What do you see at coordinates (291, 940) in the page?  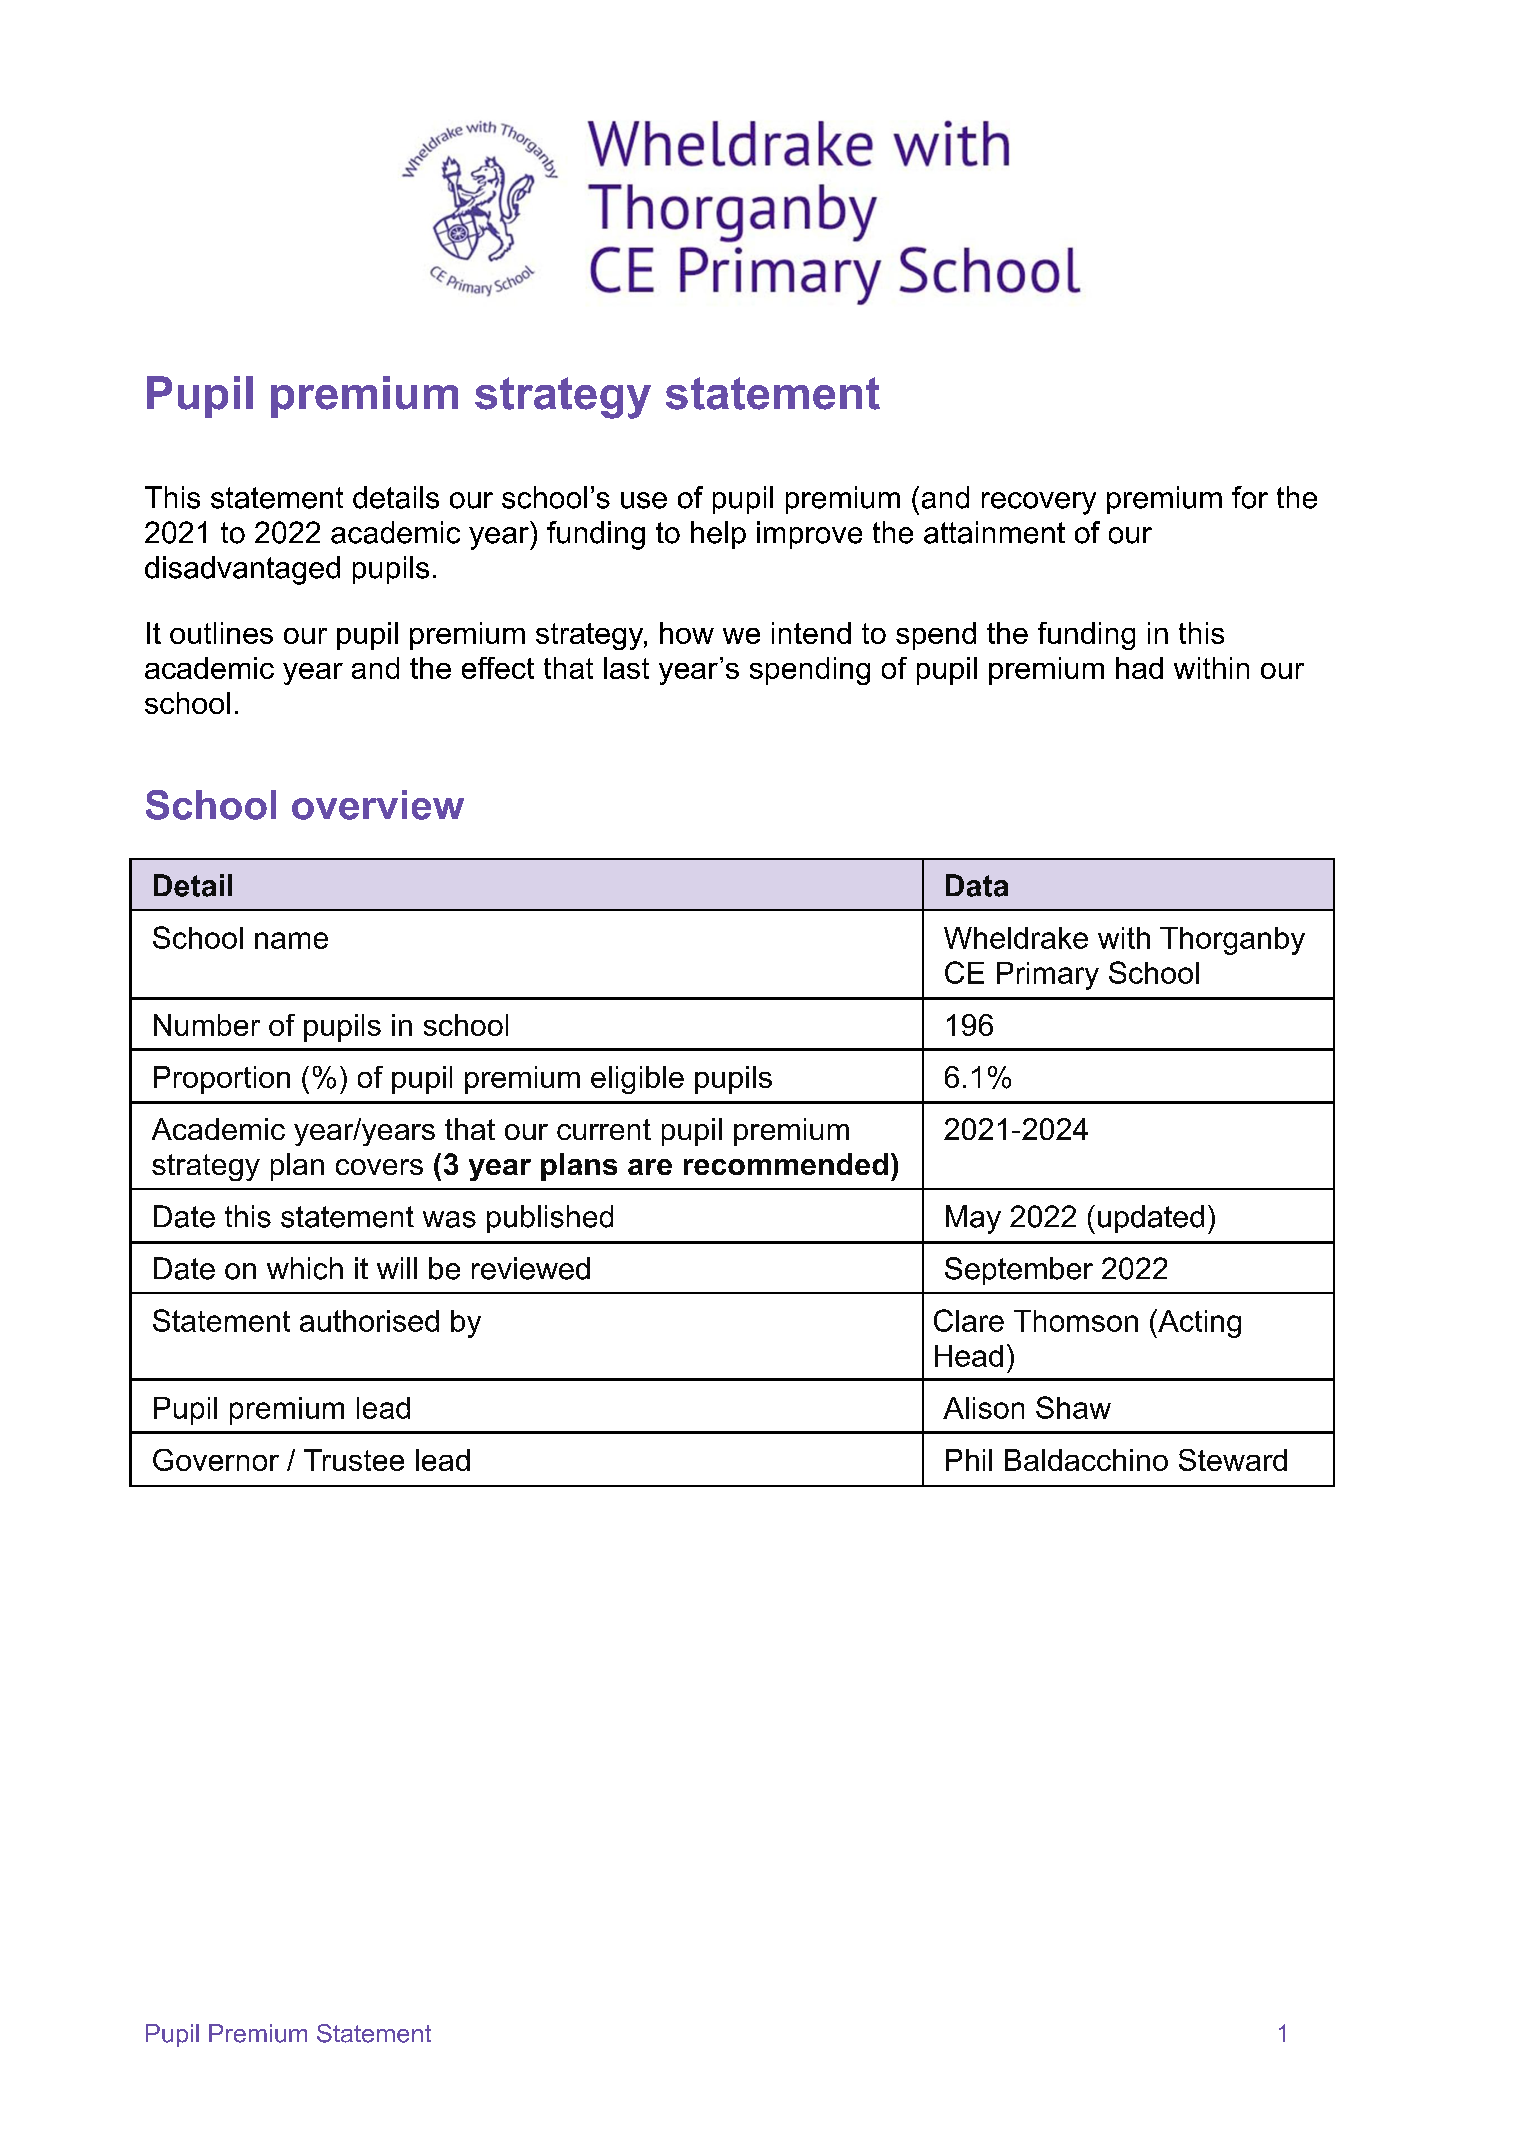 I see `name` at bounding box center [291, 940].
